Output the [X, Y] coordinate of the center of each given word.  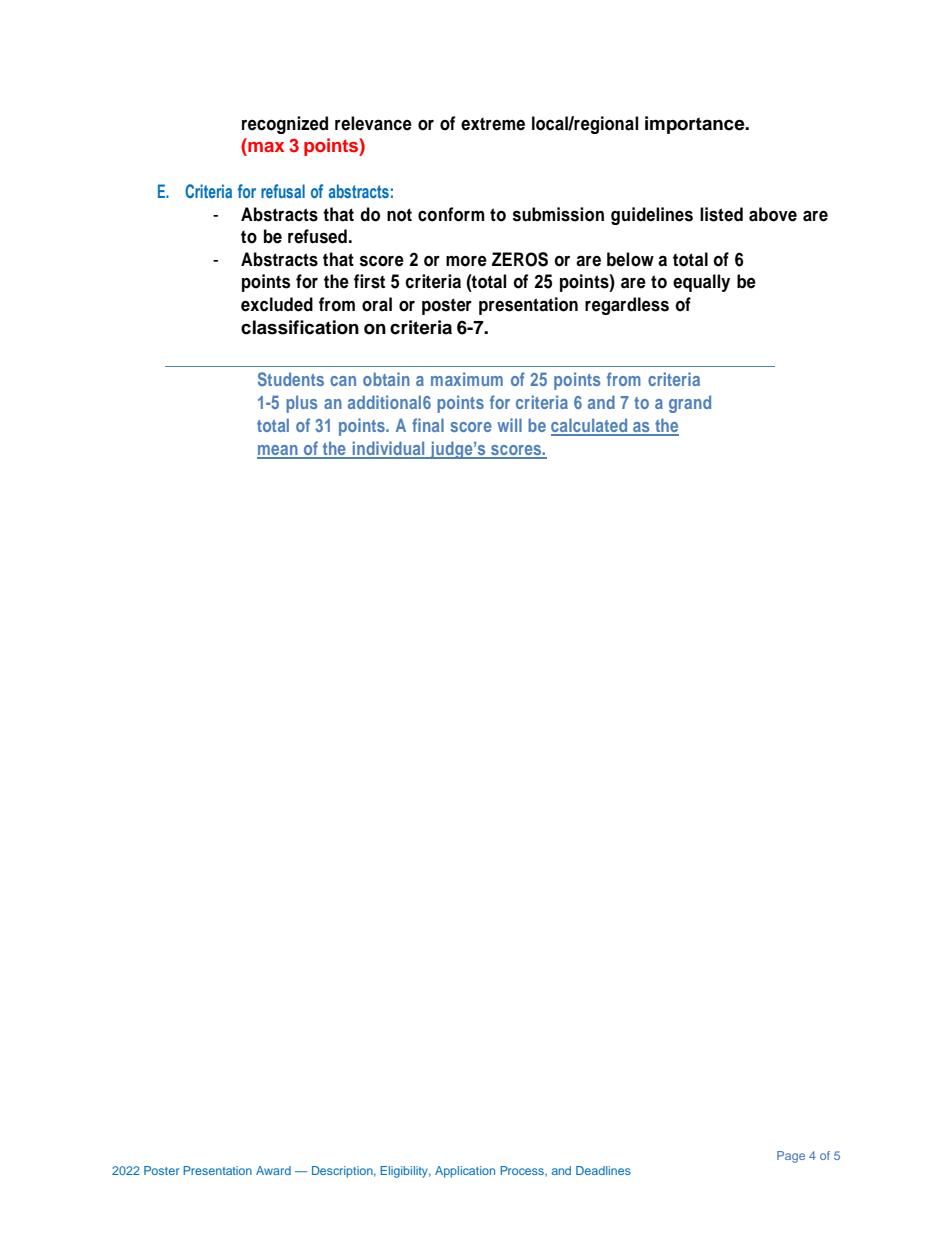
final [428, 425]
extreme [493, 124]
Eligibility [405, 1172]
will [509, 425]
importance [696, 125]
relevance [373, 123]
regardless [627, 306]
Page [791, 1157]
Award [273, 1170]
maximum [467, 379]
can [343, 381]
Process [523, 1170]
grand [690, 404]
